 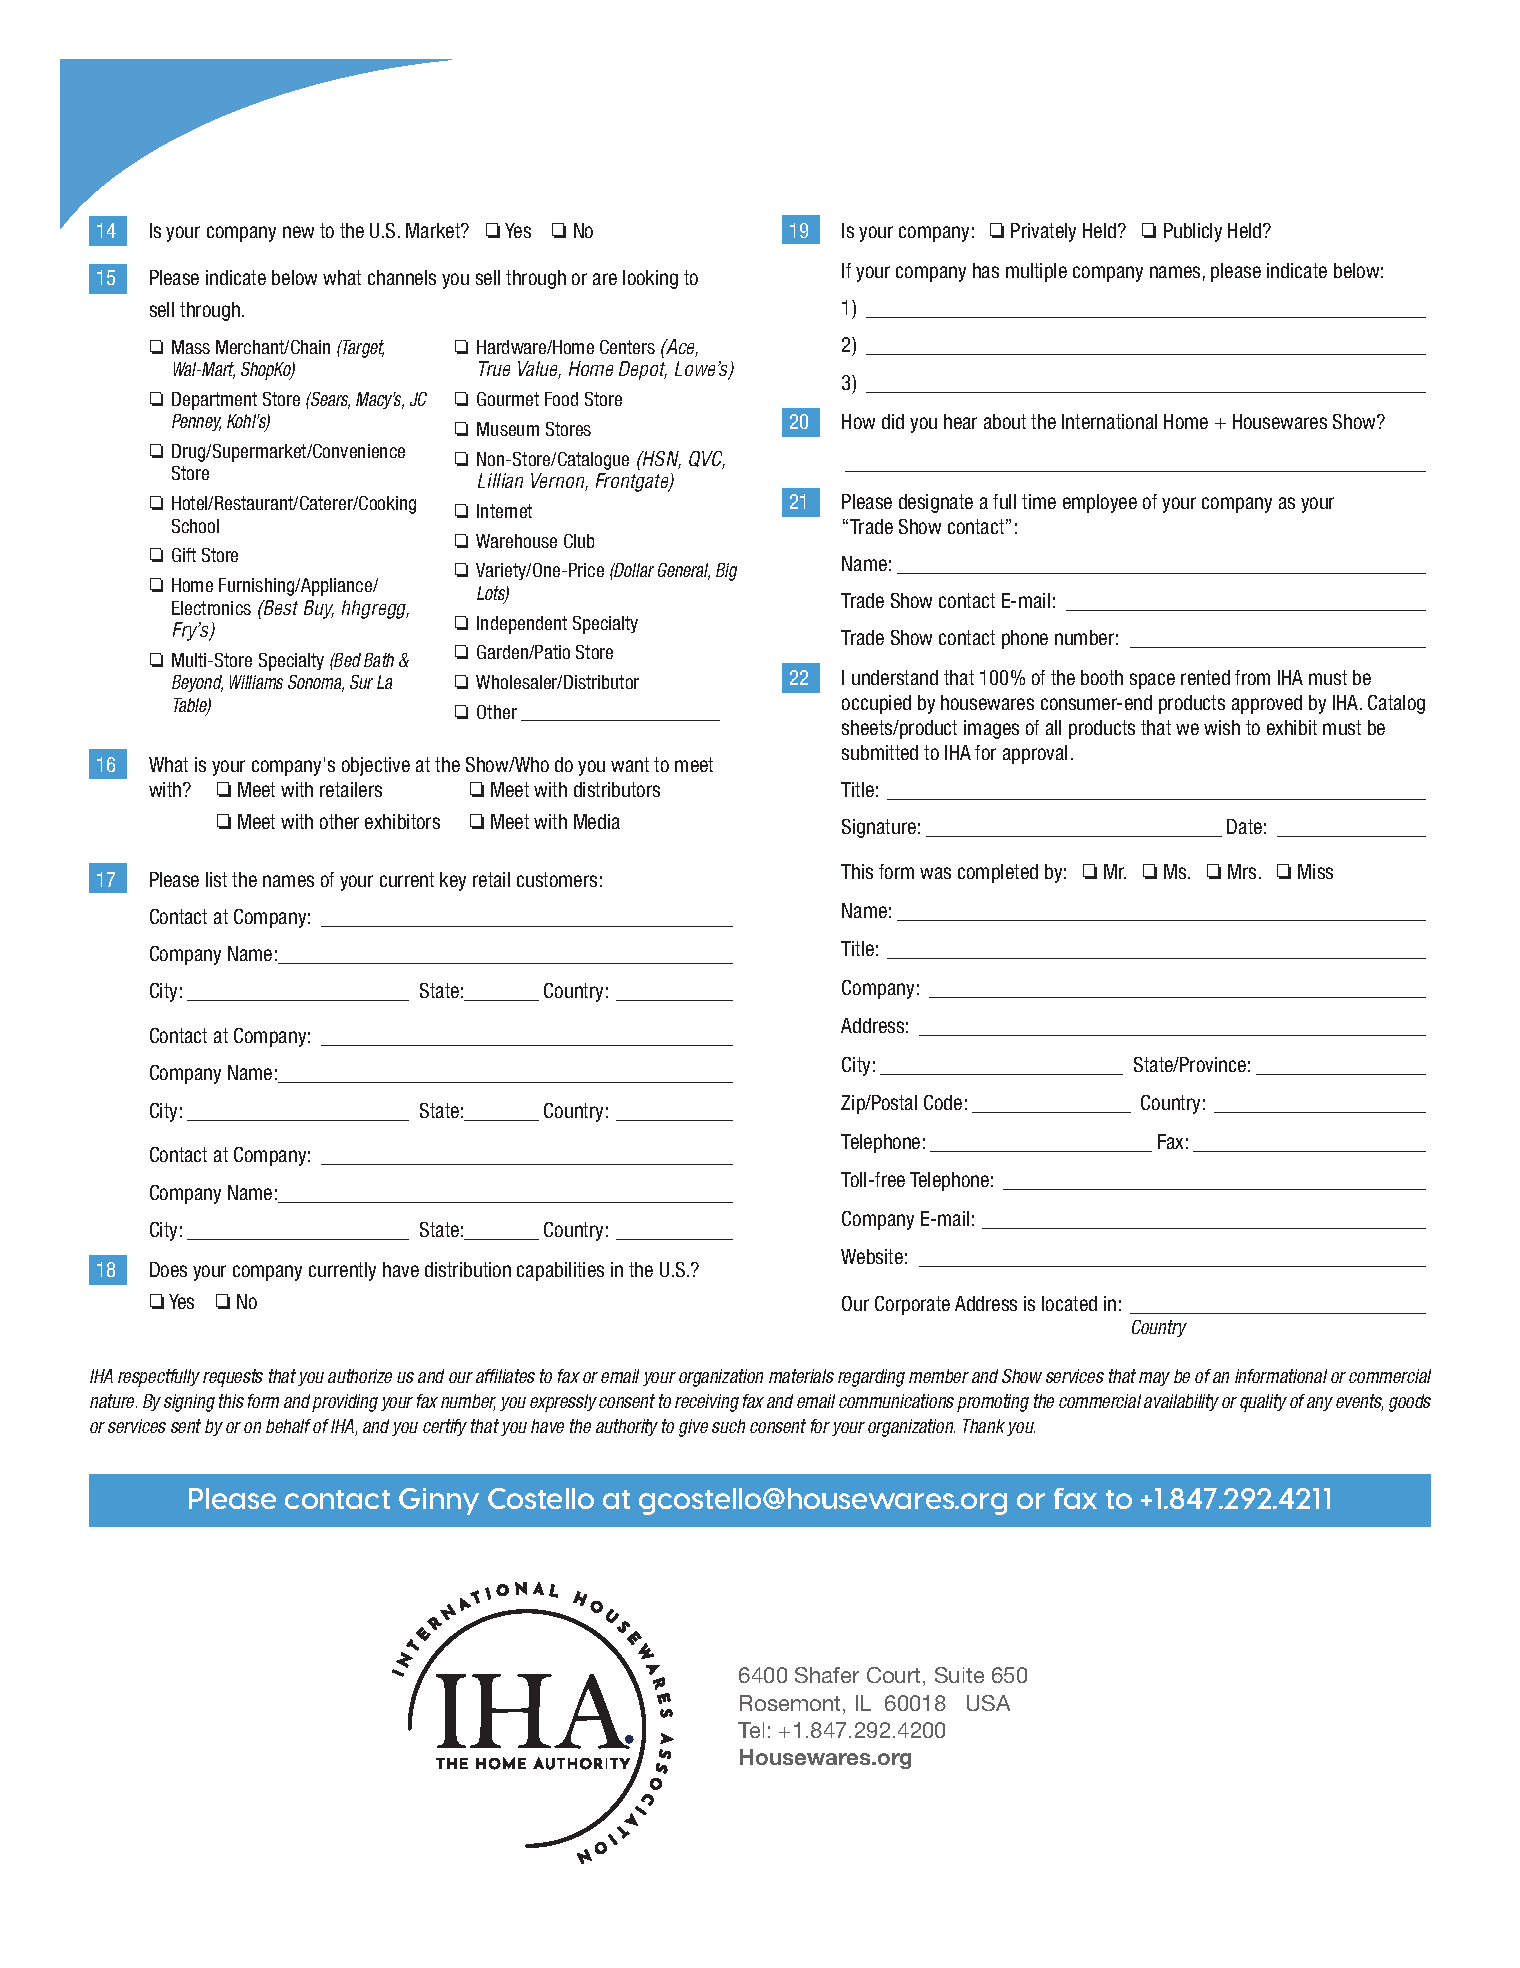 What do you see at coordinates (1205, 677) in the screenshot?
I see `rented` at bounding box center [1205, 677].
